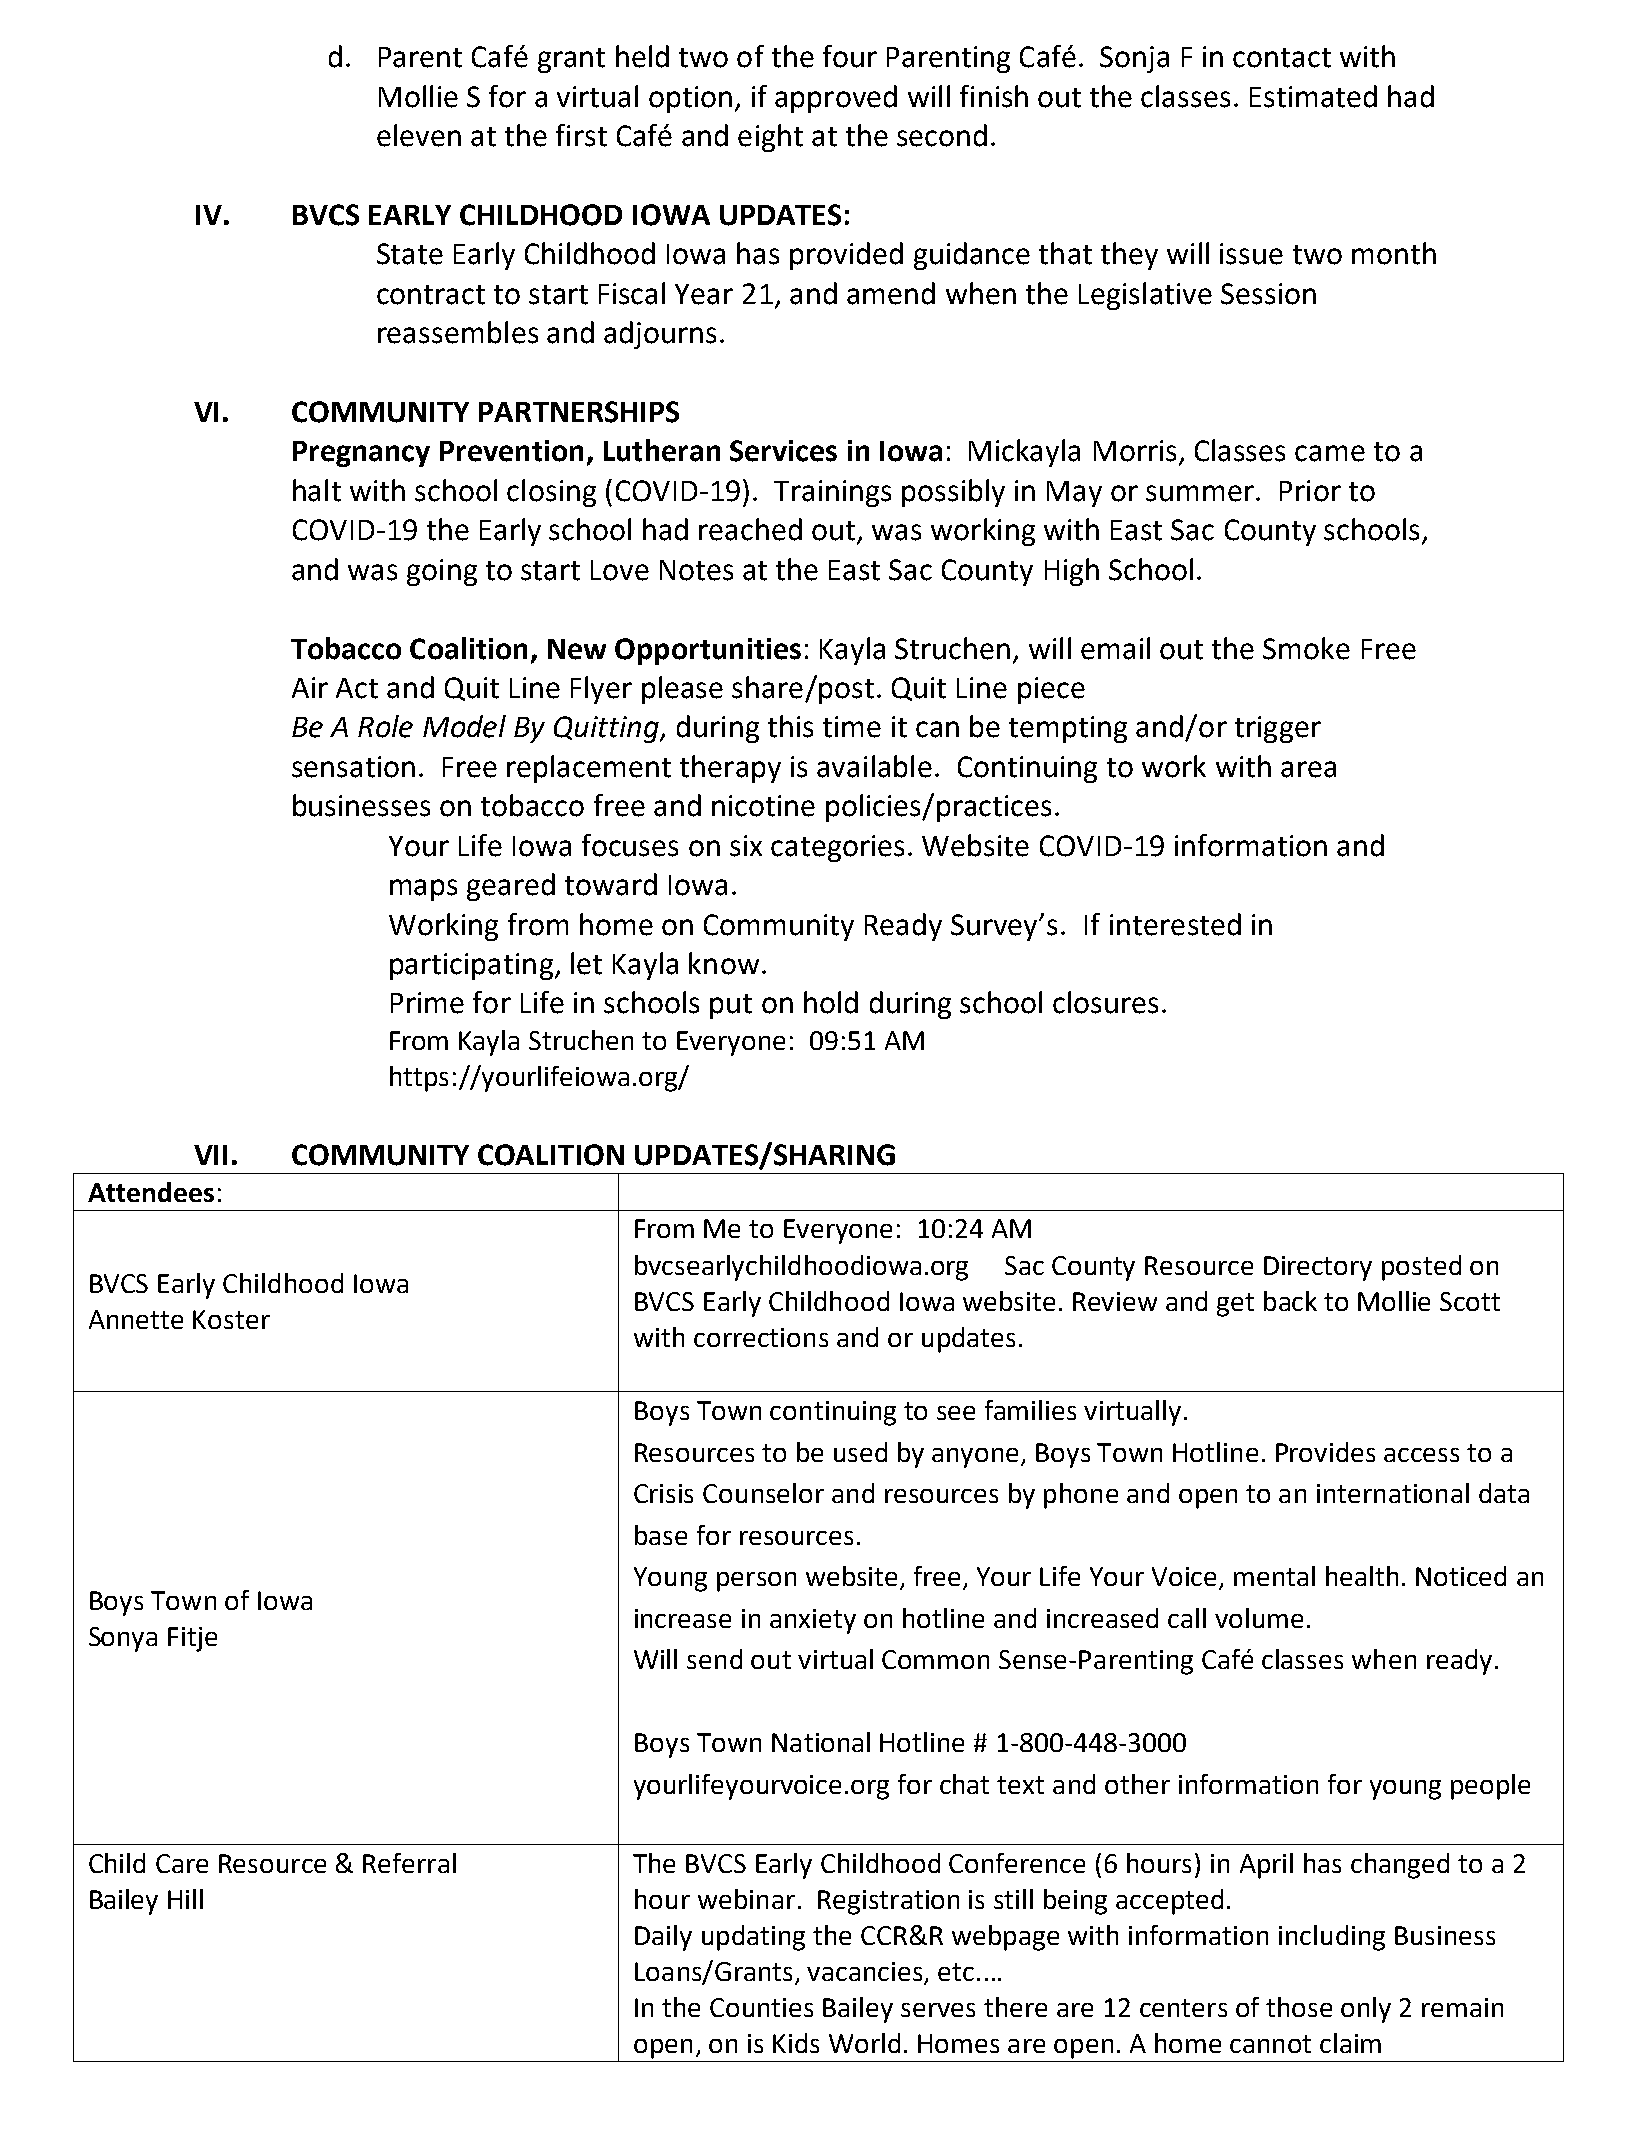 This image has width=1648, height=2132. I want to click on Hill, so click(185, 1899).
